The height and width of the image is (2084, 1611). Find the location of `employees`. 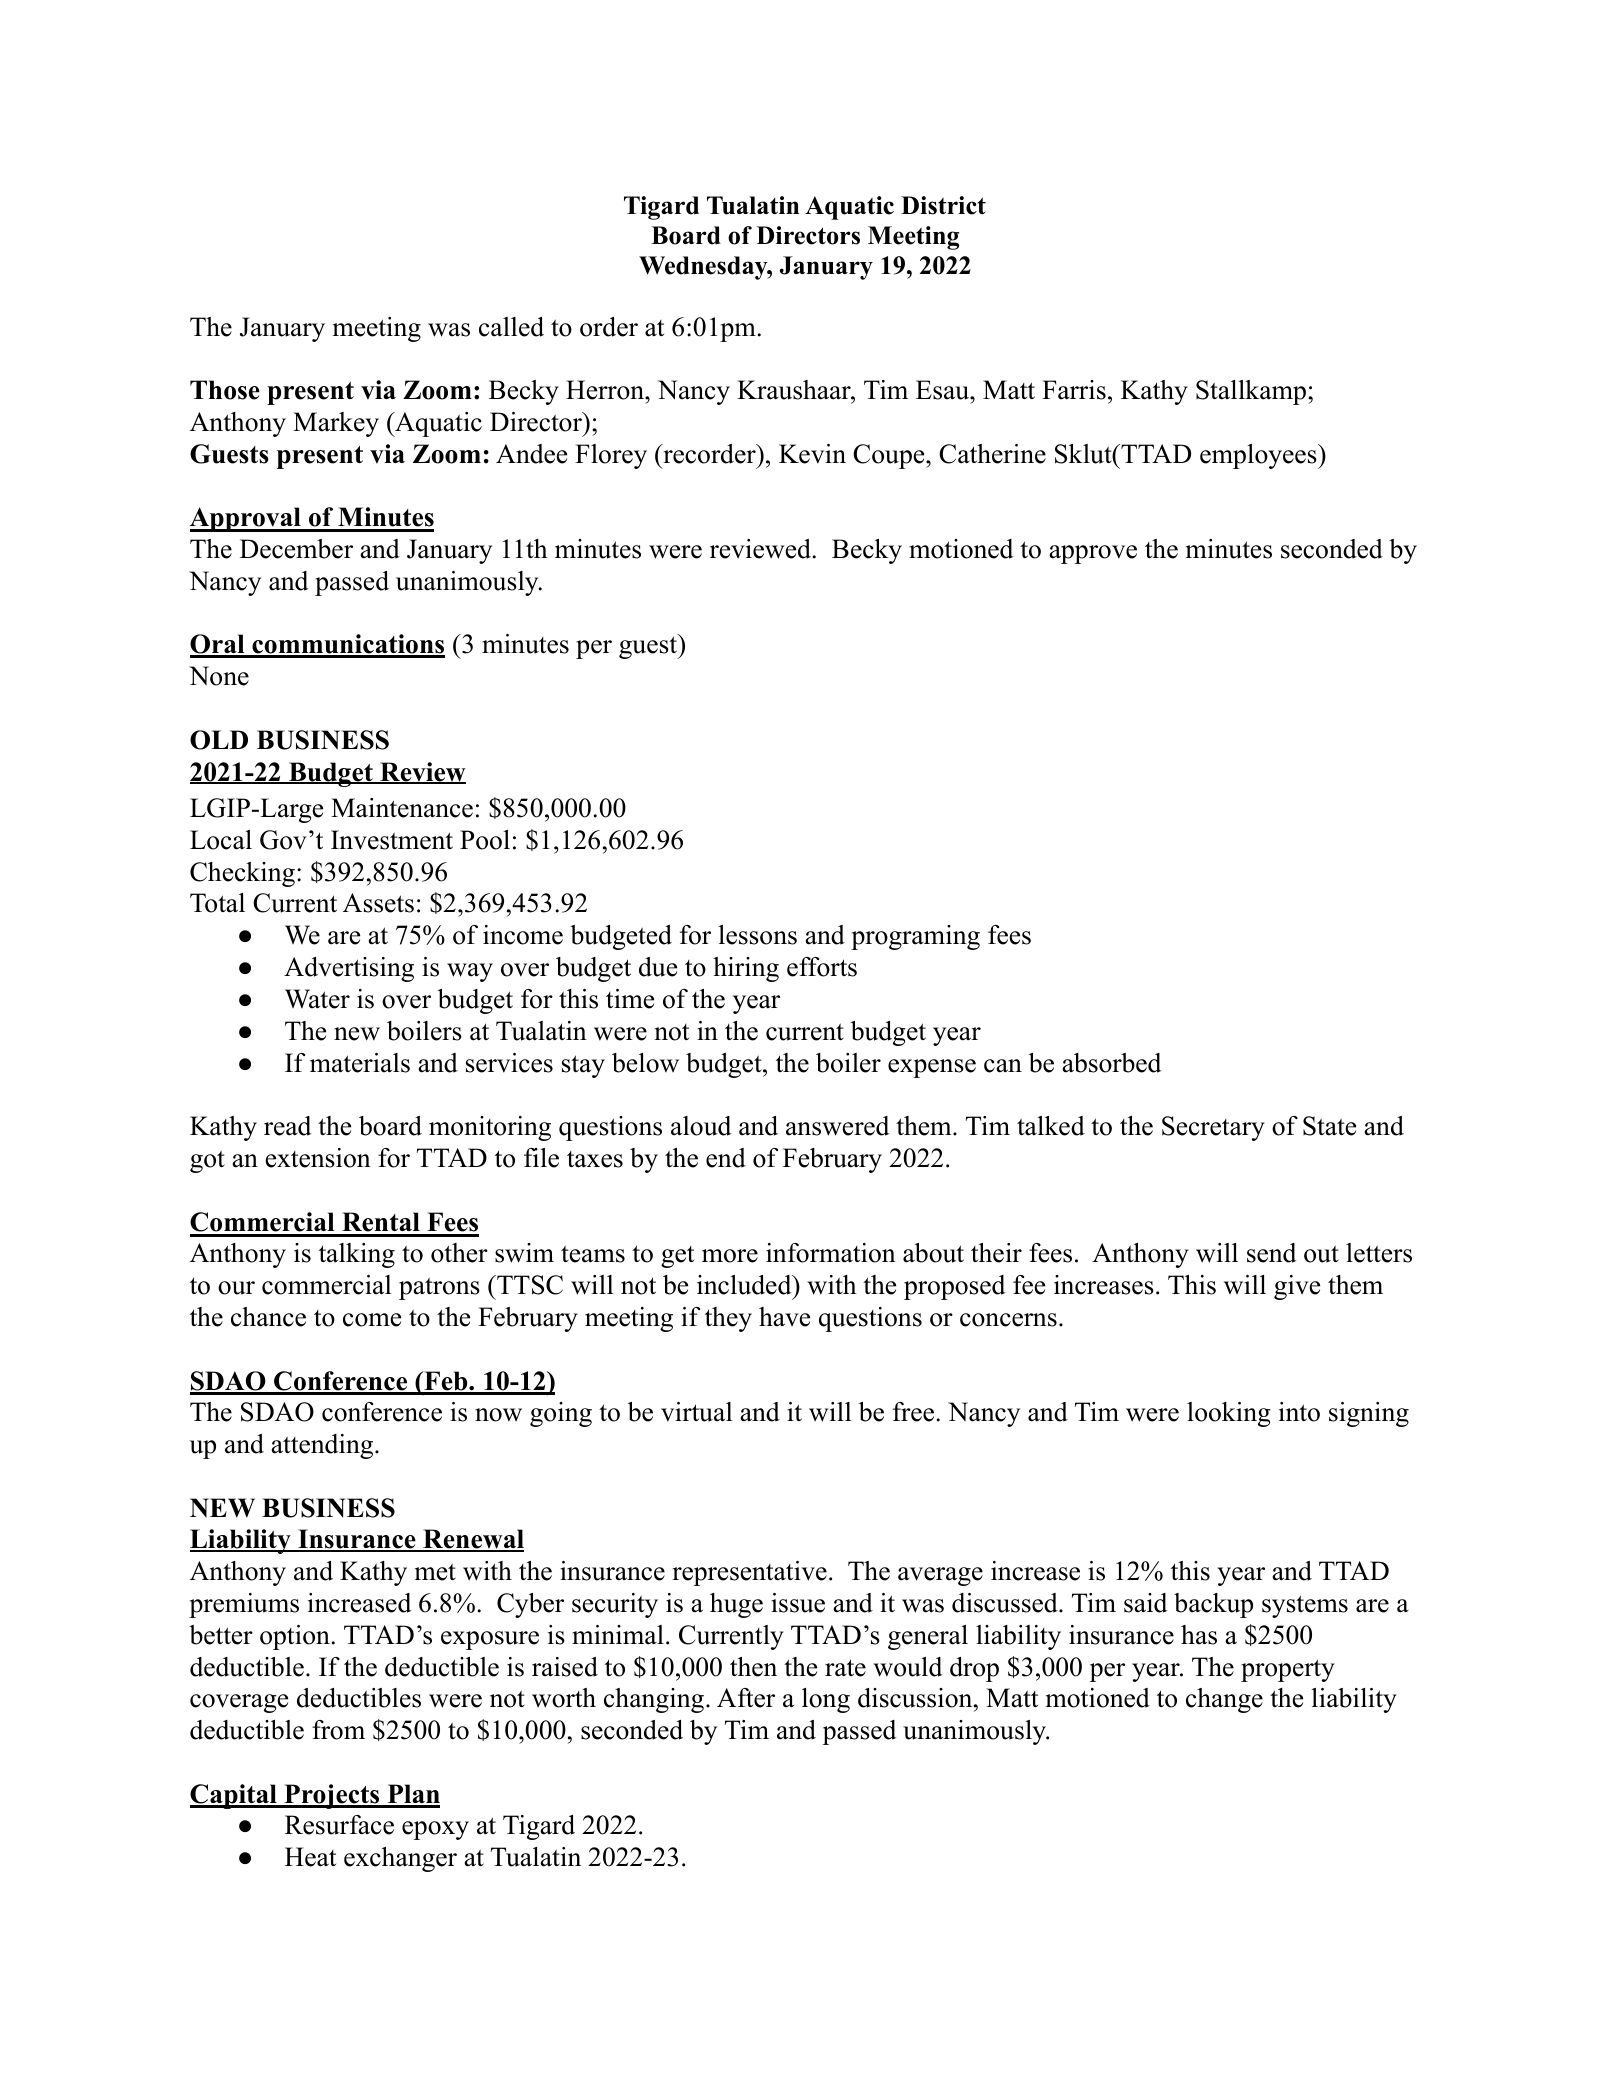

employees is located at coordinates (1259, 456).
